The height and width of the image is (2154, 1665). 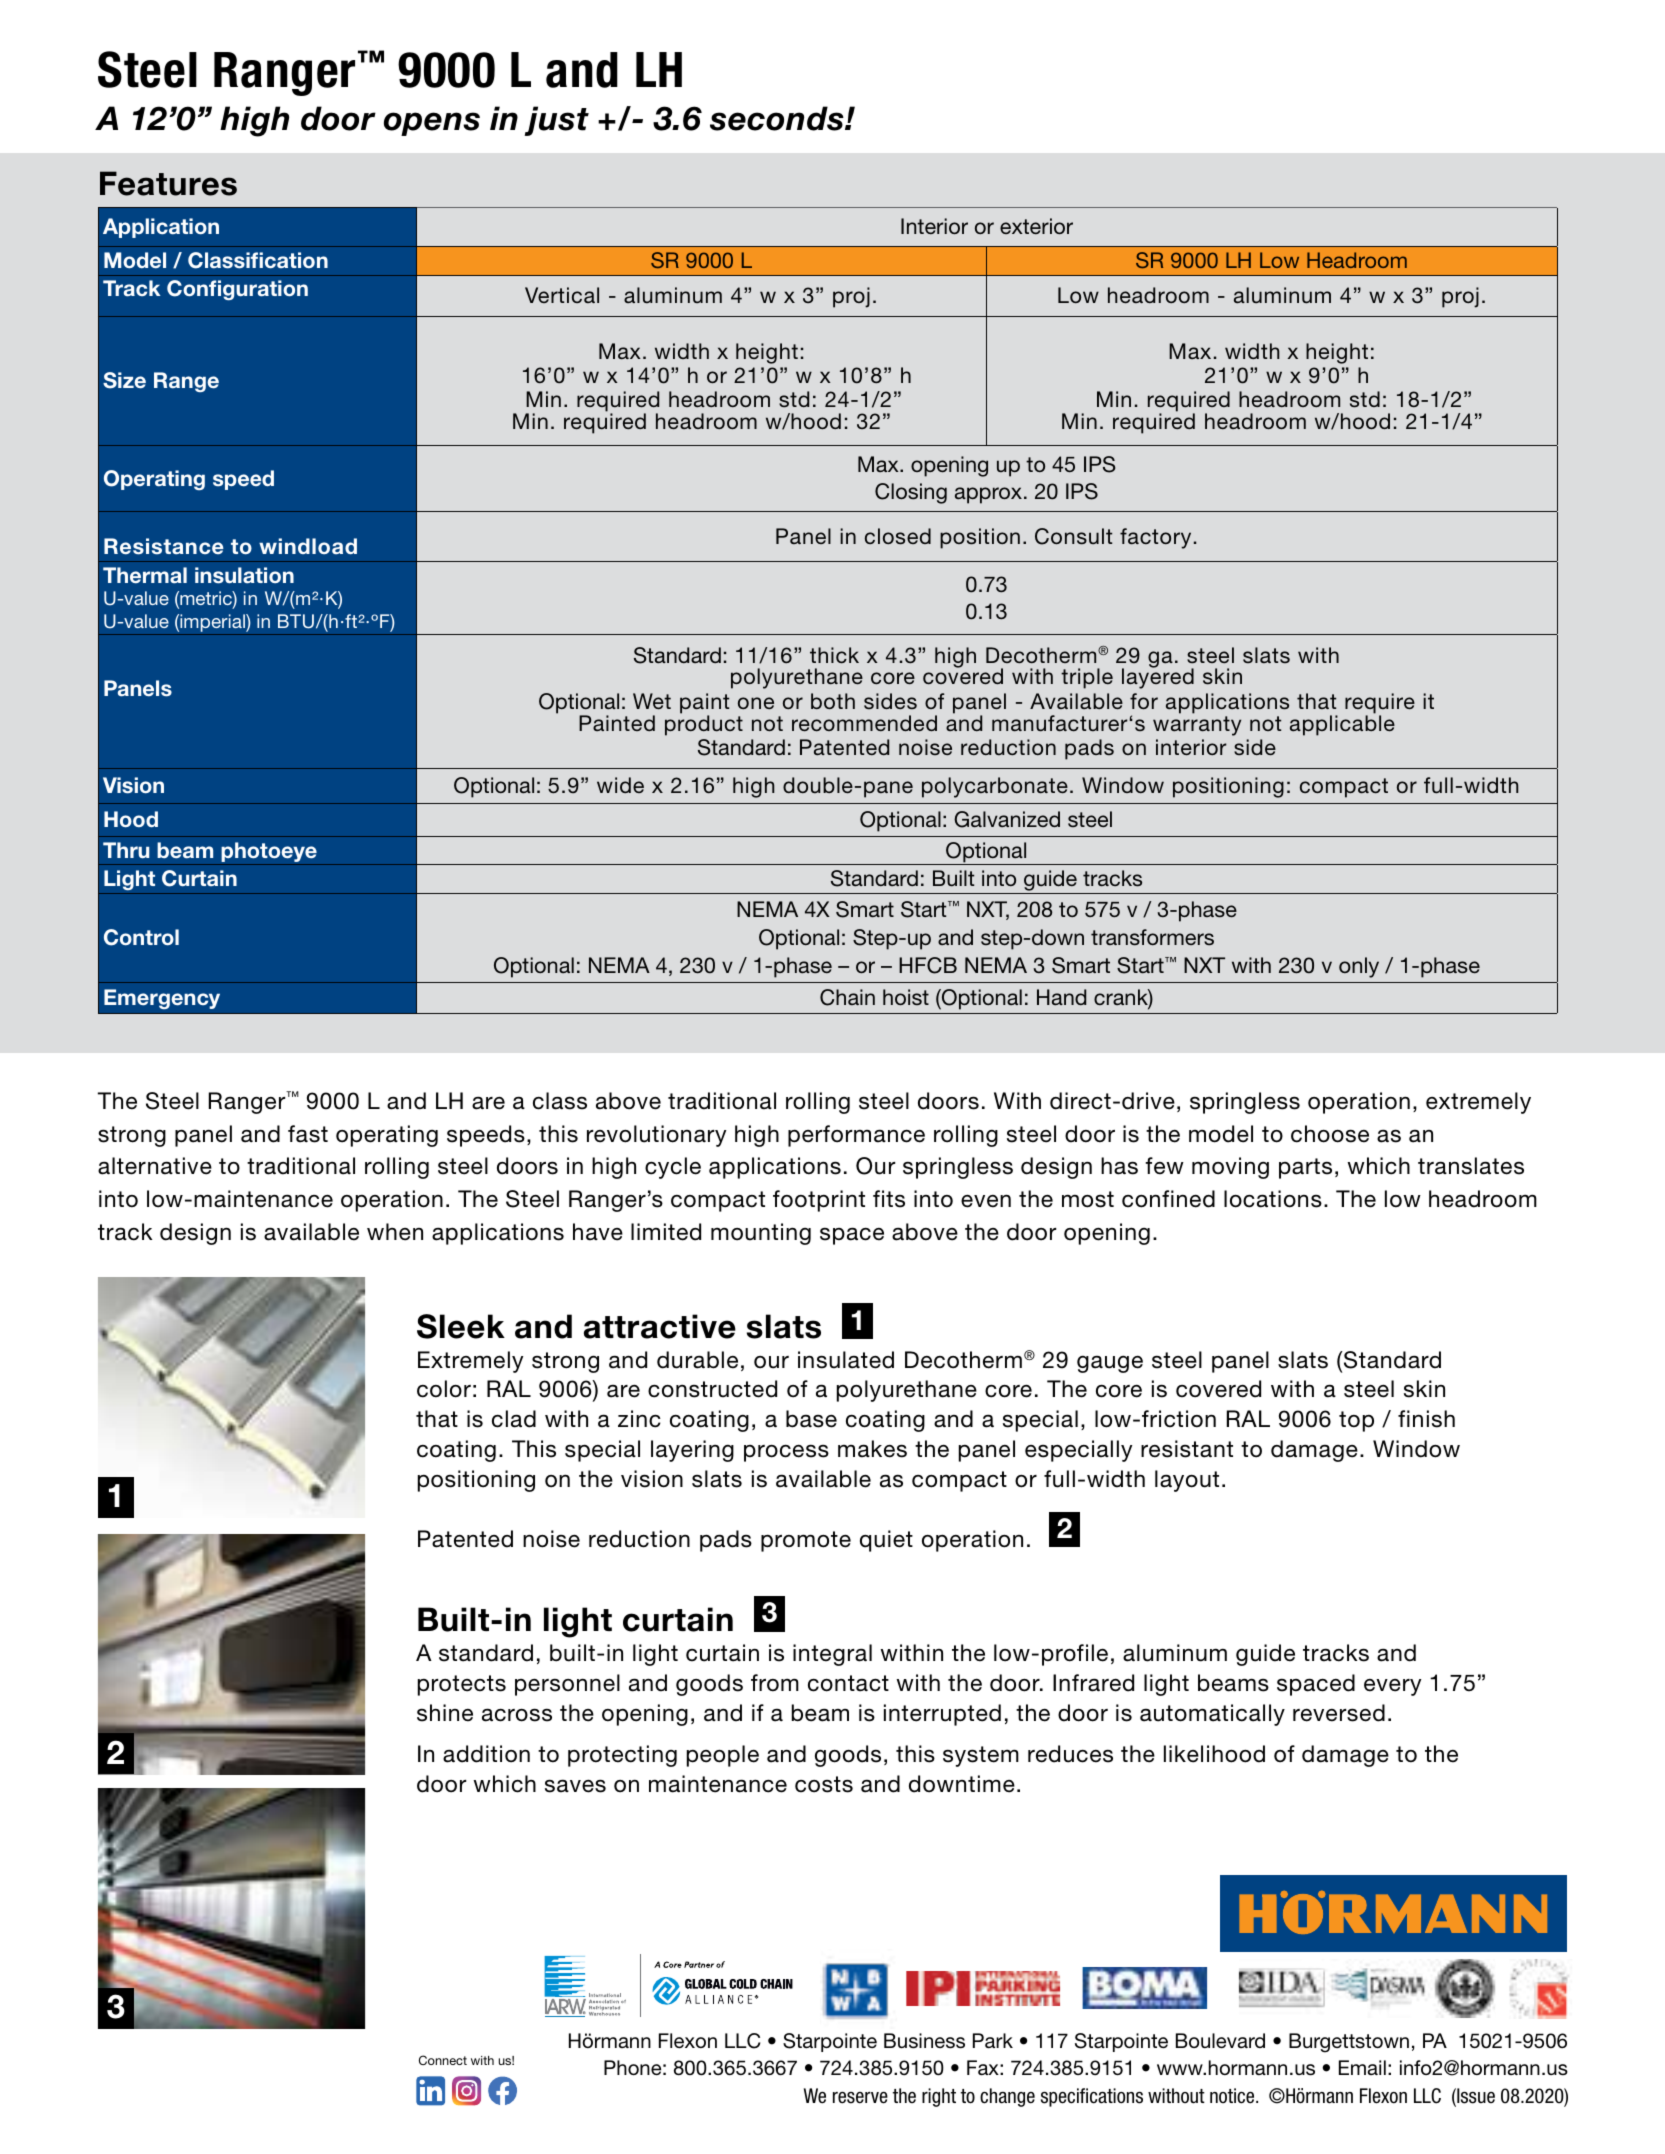 I want to click on Thru, so click(x=126, y=850).
